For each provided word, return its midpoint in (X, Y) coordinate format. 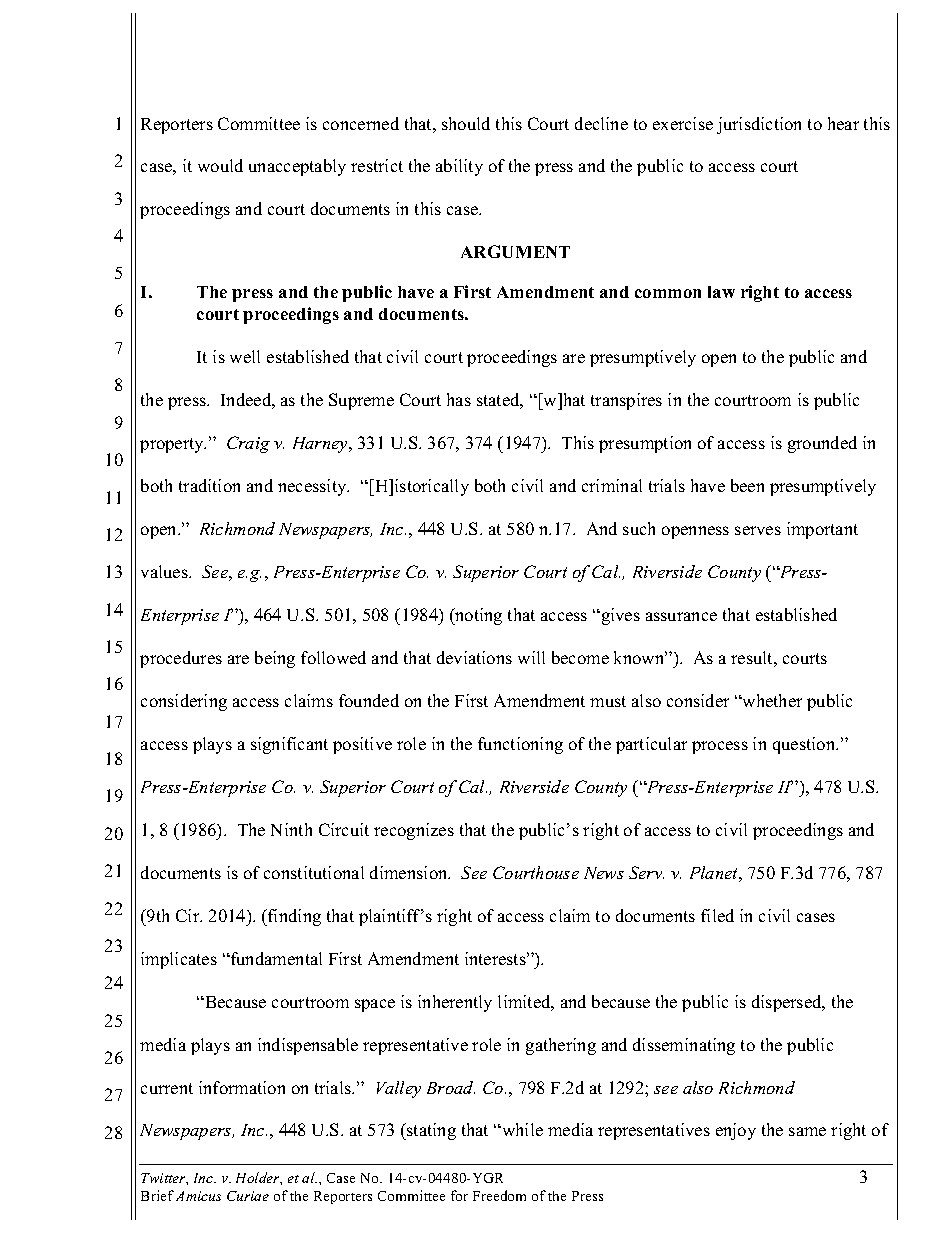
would (220, 165)
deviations (474, 657)
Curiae (248, 1196)
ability (459, 167)
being (275, 659)
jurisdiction (759, 125)
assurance (681, 616)
